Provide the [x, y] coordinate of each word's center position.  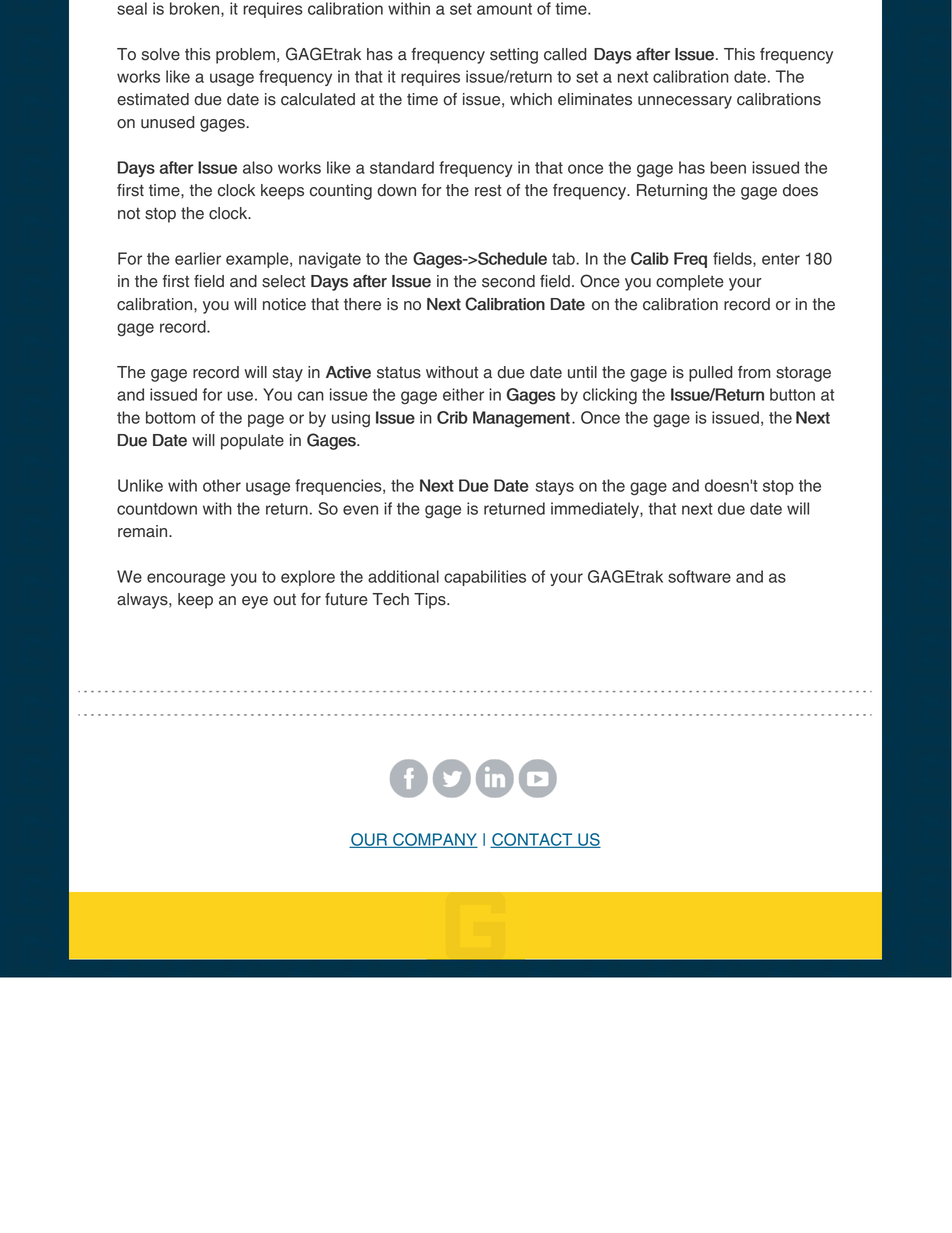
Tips [431, 601]
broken [196, 9]
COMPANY [434, 840]
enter [781, 259]
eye [255, 602]
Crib [452, 417]
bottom [170, 417]
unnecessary [685, 102]
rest [488, 191]
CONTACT [532, 840]
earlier [198, 258]
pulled [711, 374]
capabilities [485, 578]
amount [504, 9]
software [699, 576]
